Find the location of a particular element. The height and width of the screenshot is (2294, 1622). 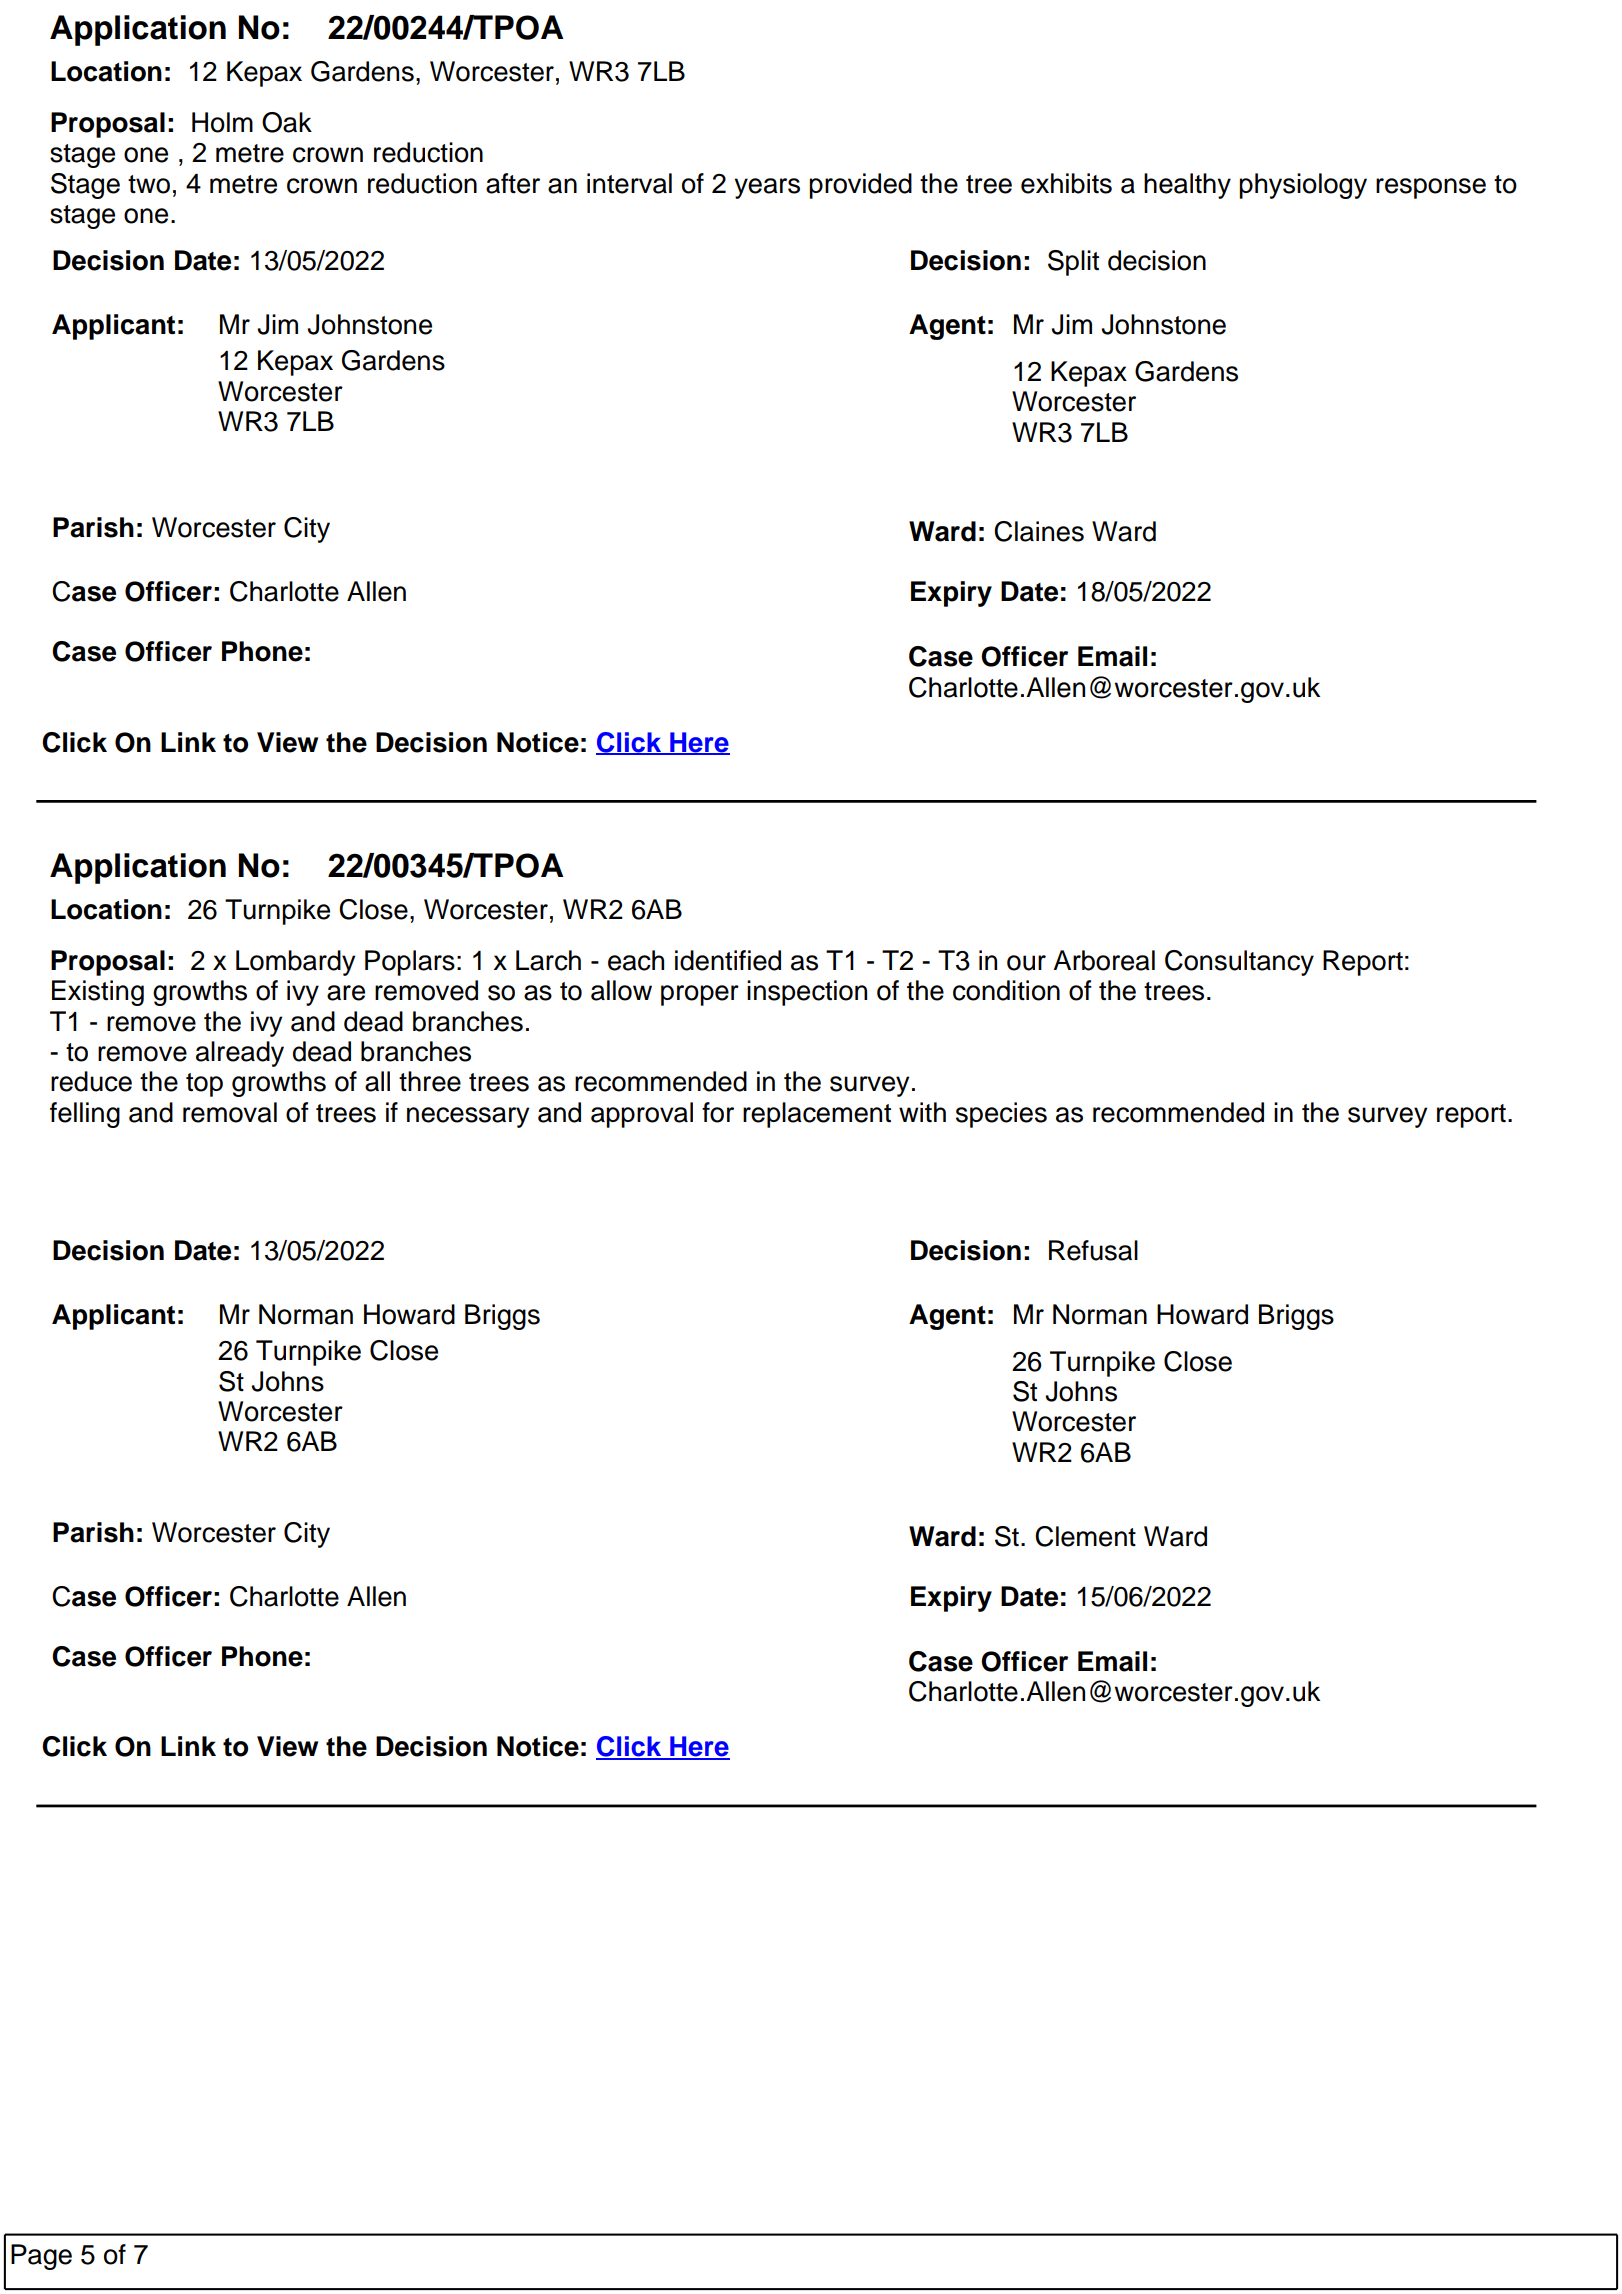

Refusal is located at coordinates (1093, 1250).
